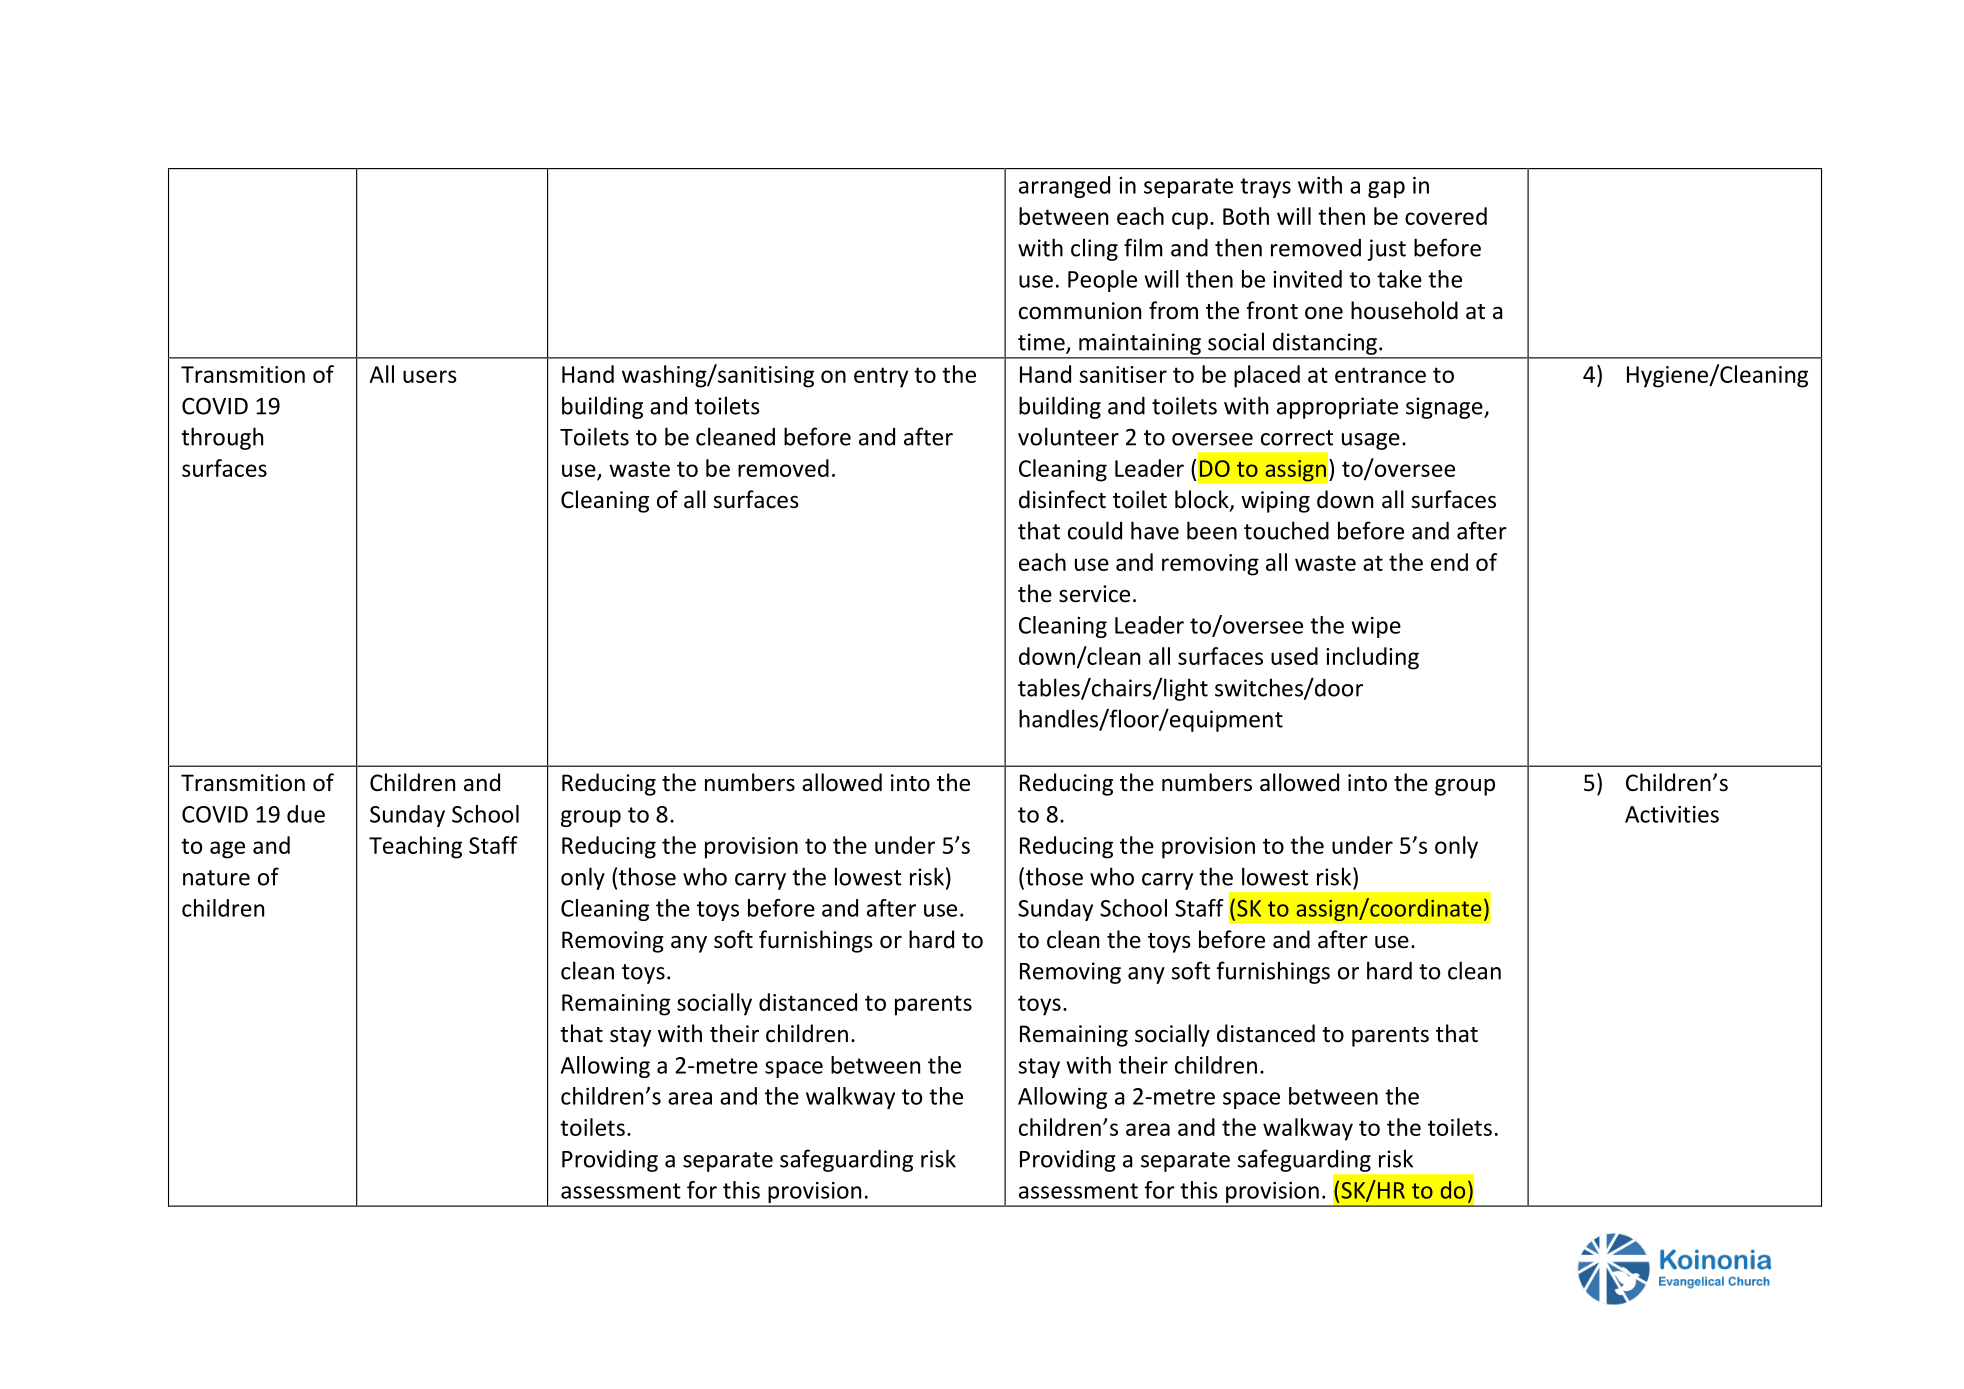 This screenshot has width=1964, height=1389. I want to click on disinfect, so click(1062, 499).
